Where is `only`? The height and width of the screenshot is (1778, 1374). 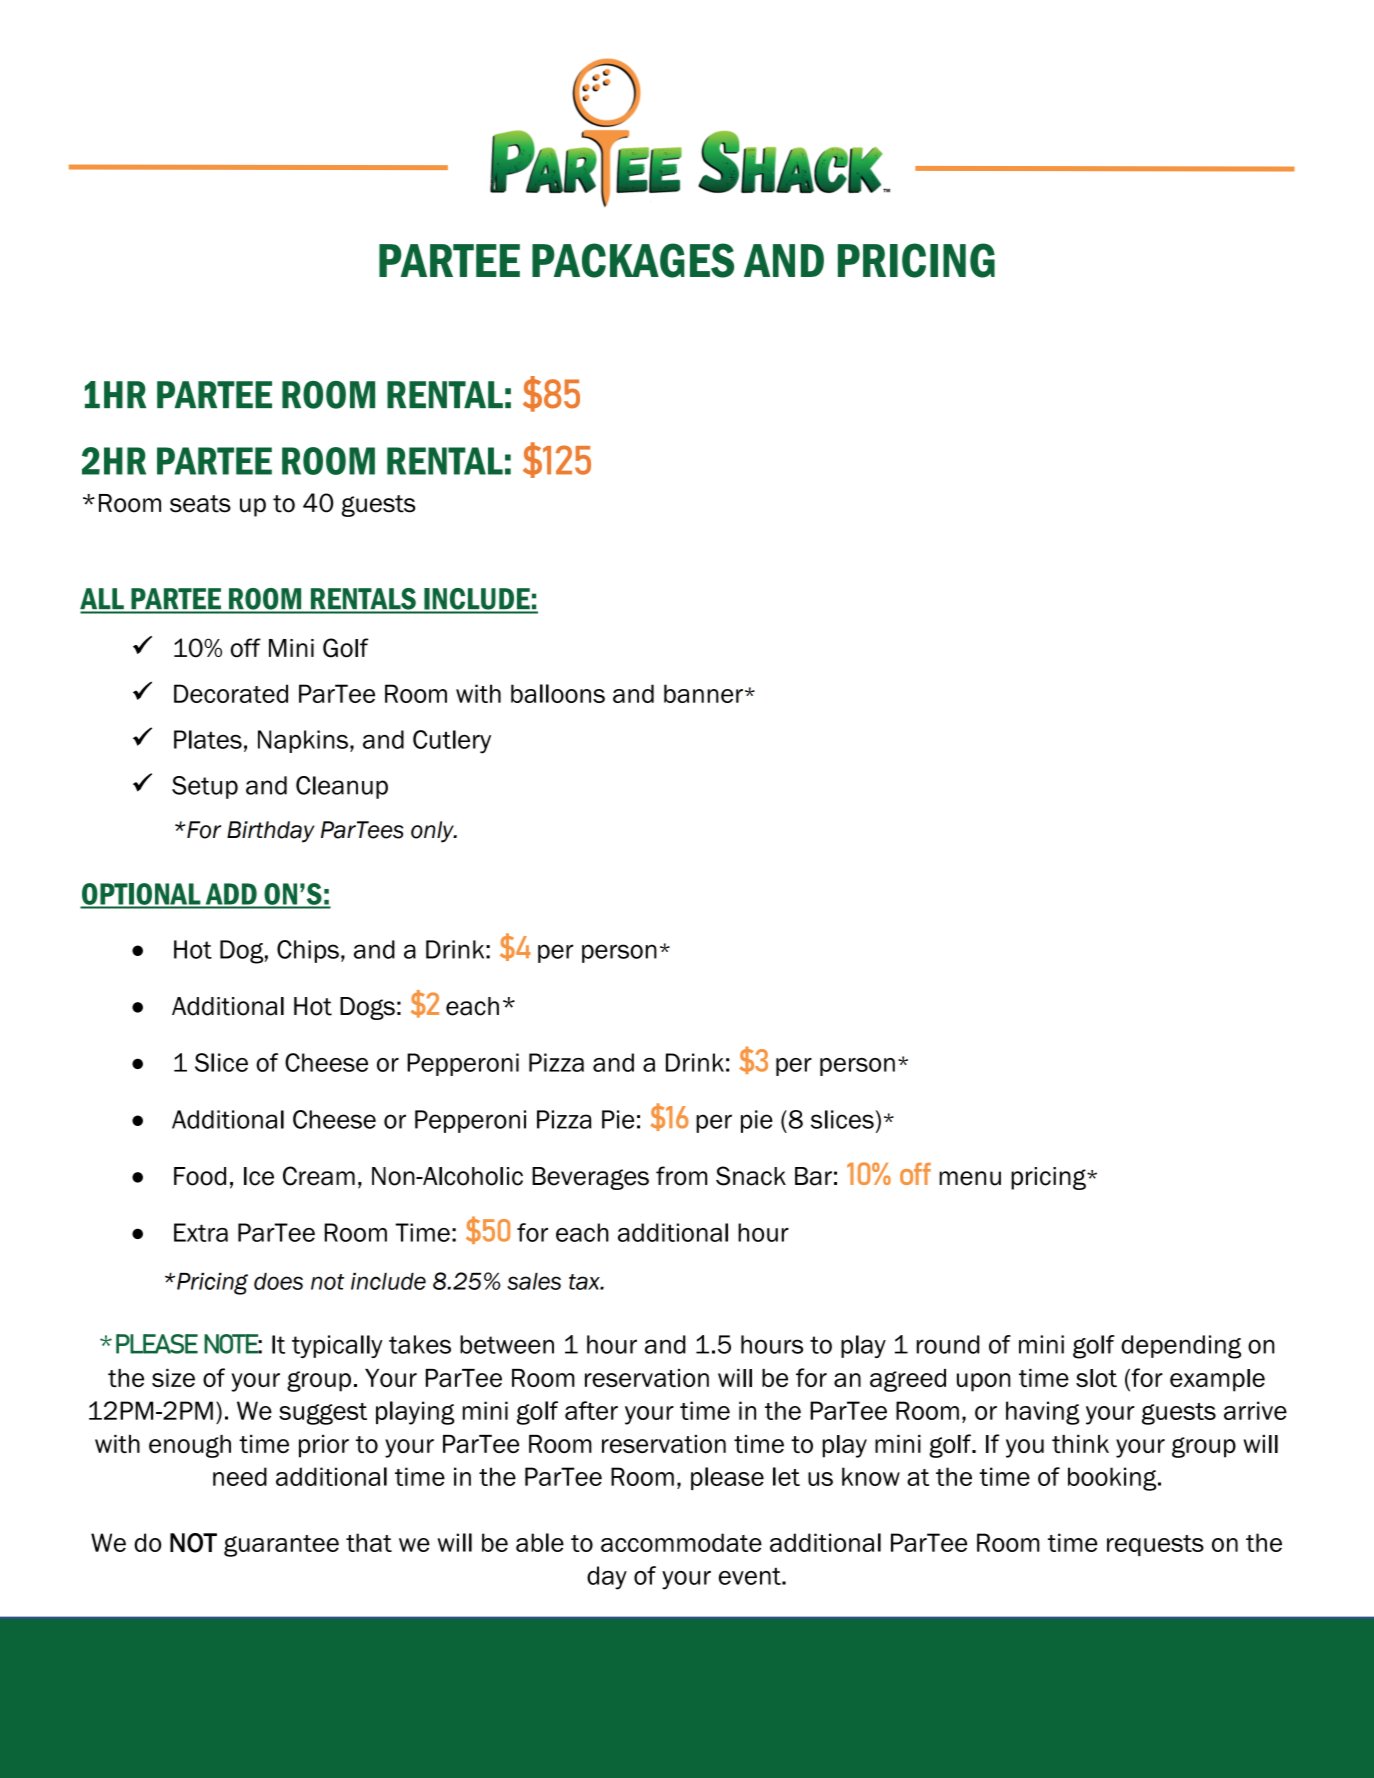 only is located at coordinates (433, 832).
